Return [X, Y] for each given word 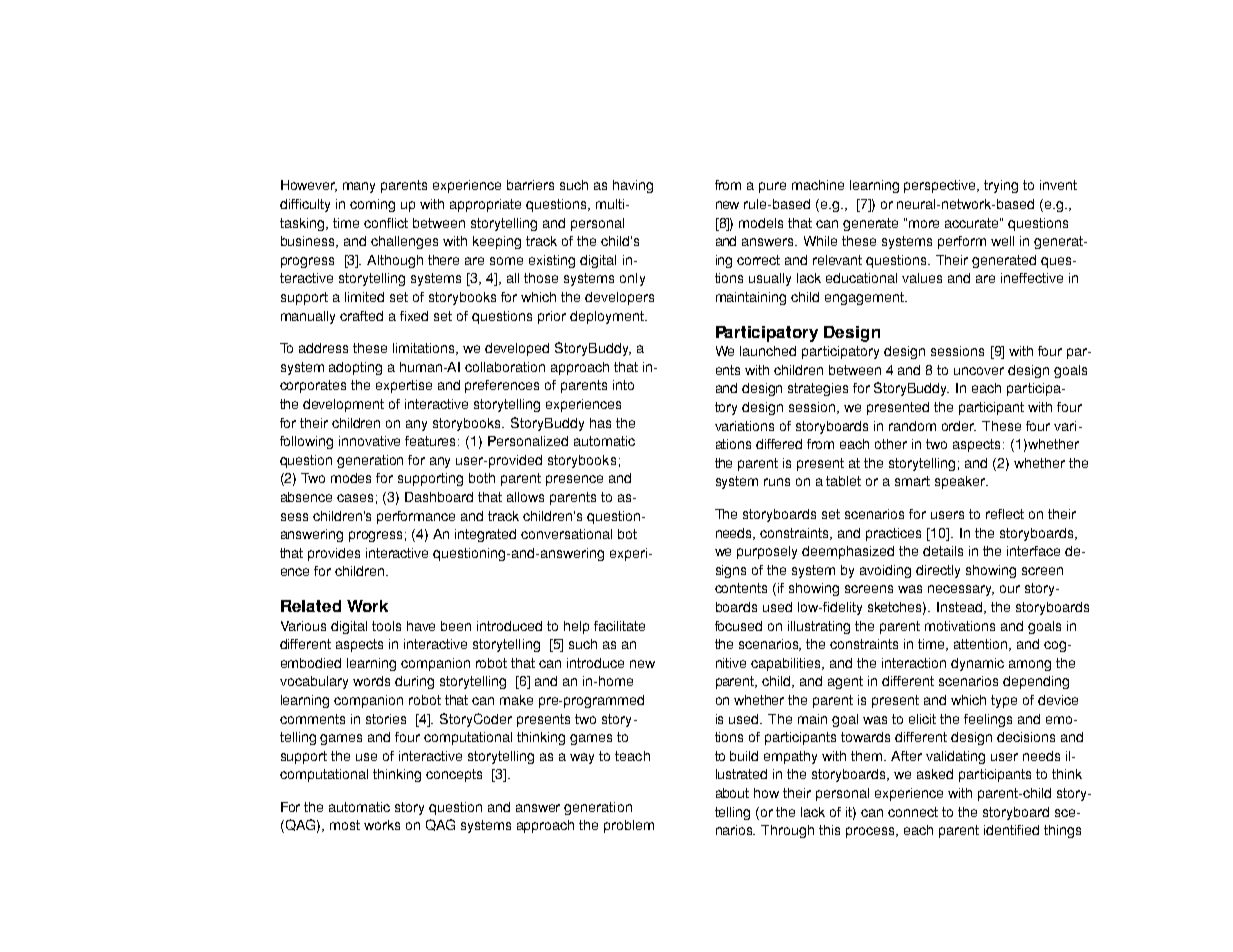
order [959, 426]
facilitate [619, 626]
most [345, 825]
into [623, 385]
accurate [973, 223]
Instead [961, 608]
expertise [404, 386]
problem [629, 826]
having [633, 186]
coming [372, 205]
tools [386, 626]
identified [1011, 830]
